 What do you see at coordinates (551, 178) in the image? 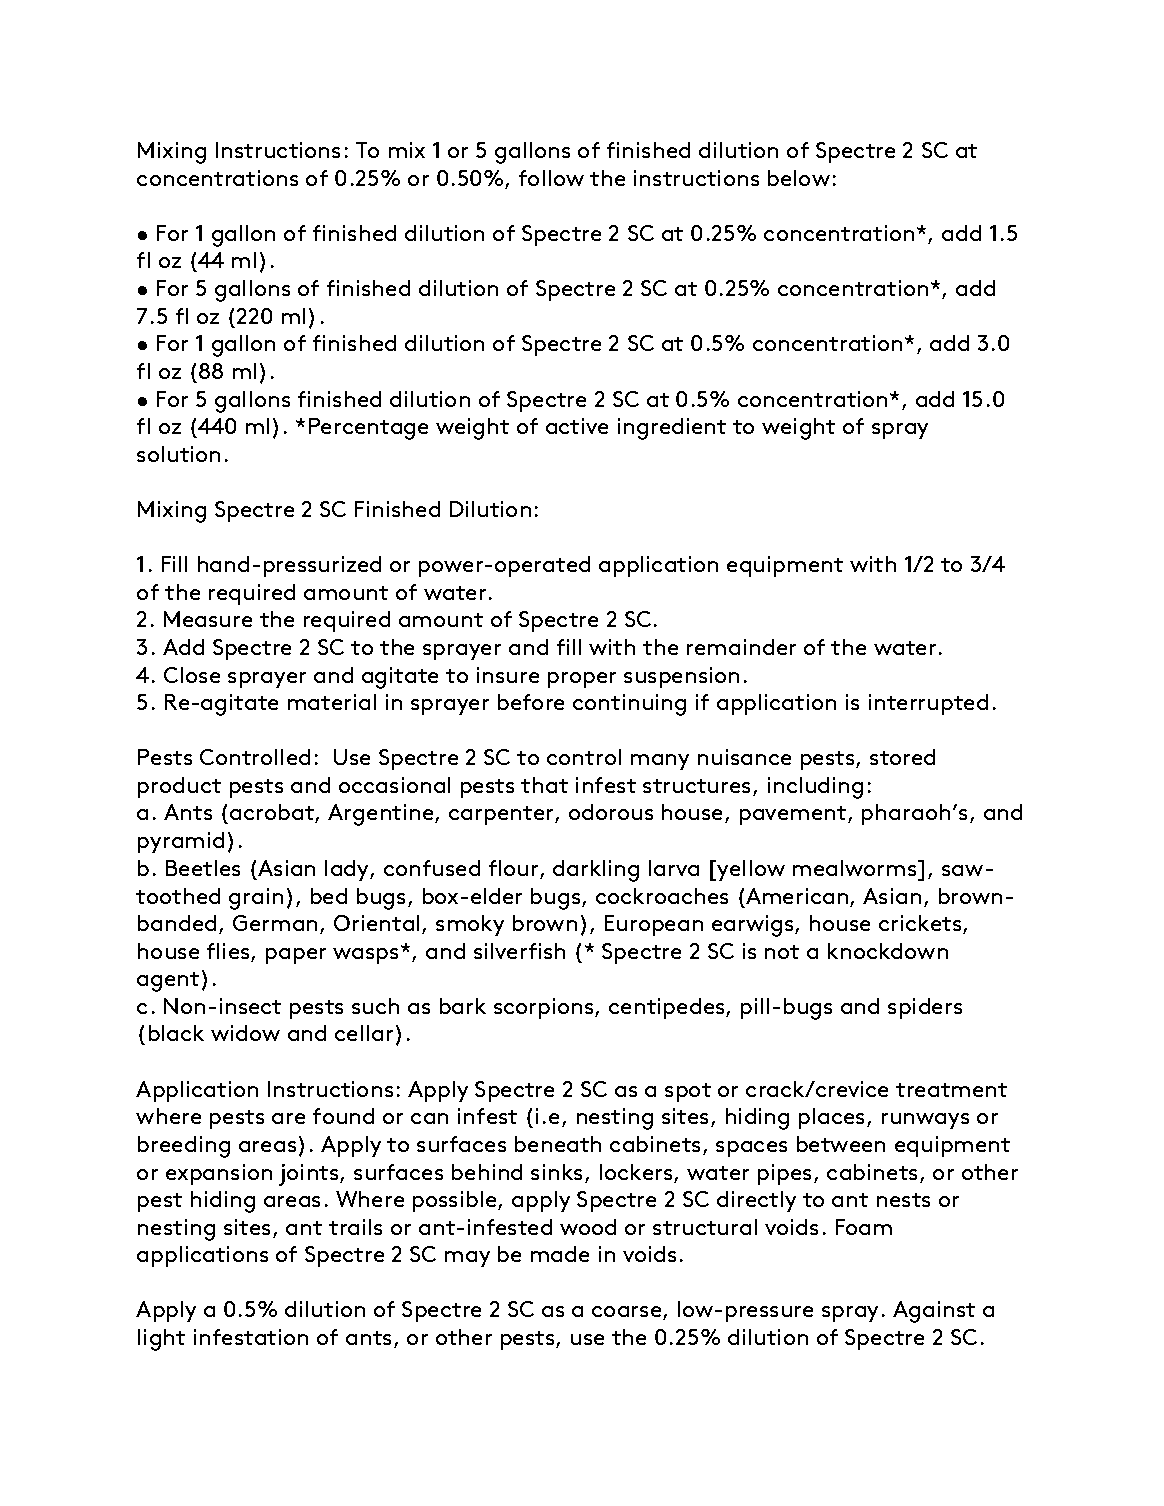
I see `follow` at bounding box center [551, 178].
